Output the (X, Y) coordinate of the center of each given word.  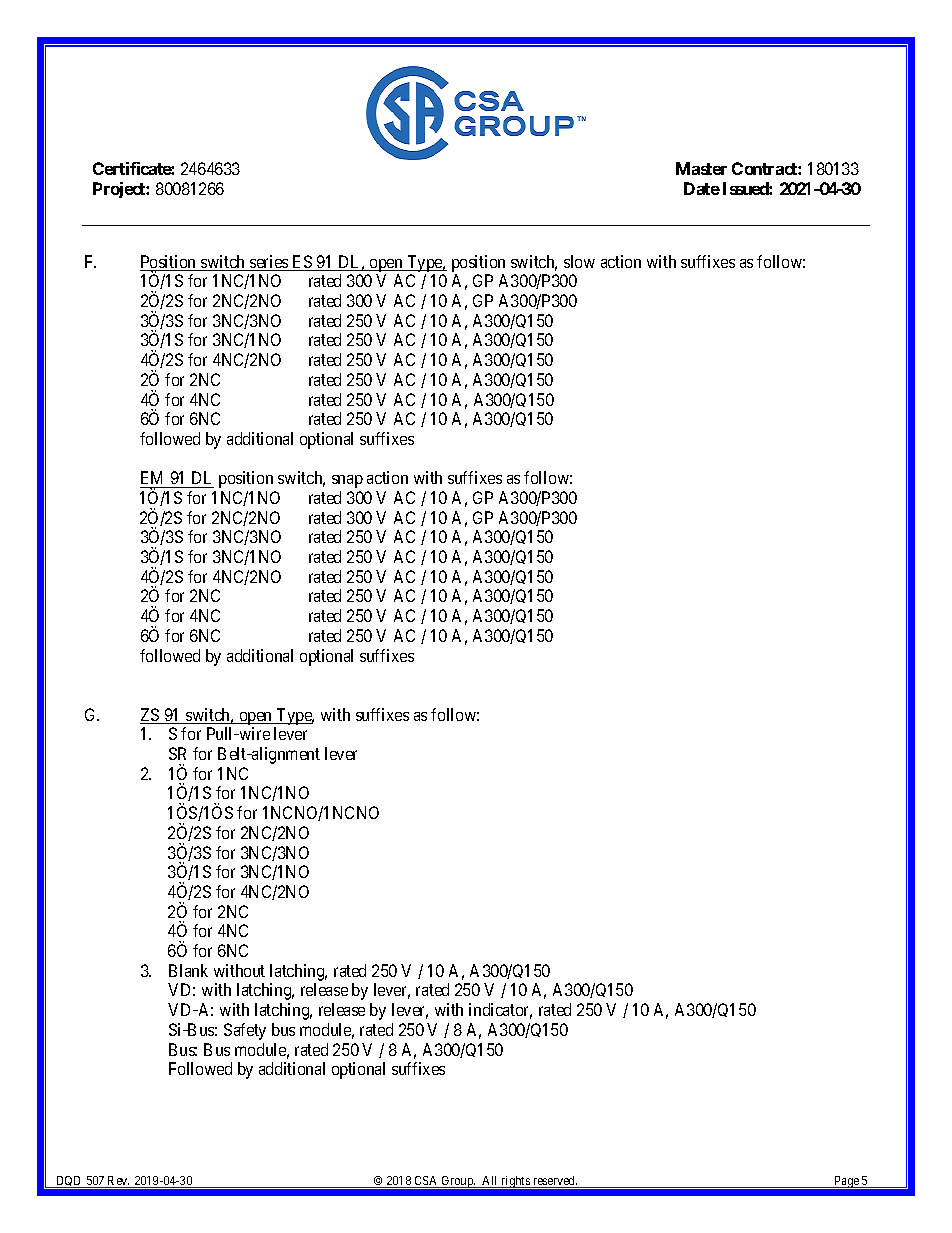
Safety (245, 1031)
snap (347, 481)
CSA (426, 1182)
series (269, 263)
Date (702, 188)
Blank (188, 970)
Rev (118, 1182)
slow (579, 261)
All (490, 1182)
